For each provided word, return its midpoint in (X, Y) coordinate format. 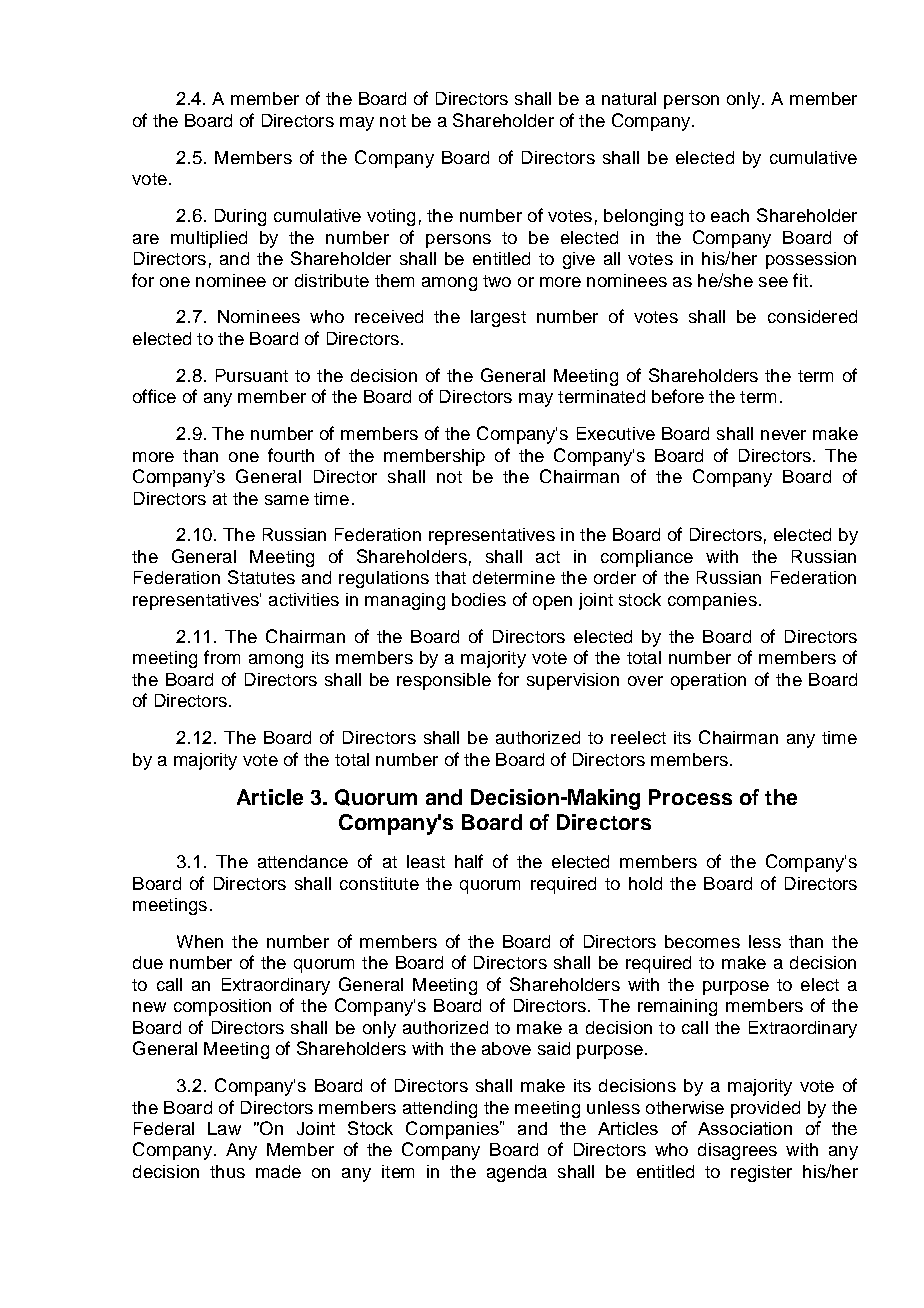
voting (391, 217)
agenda (517, 1173)
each (730, 215)
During (240, 217)
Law (224, 1128)
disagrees (737, 1151)
